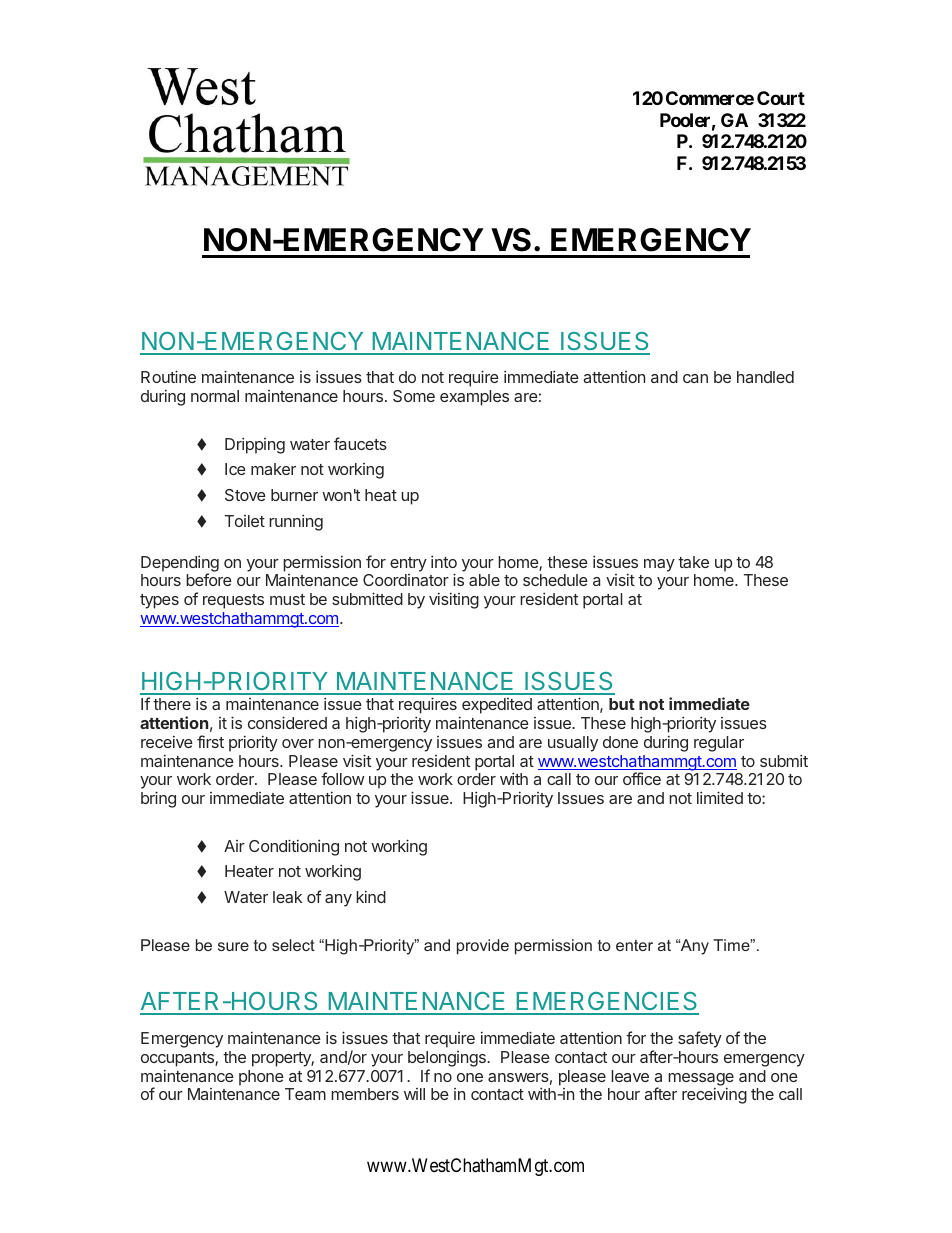  I want to click on Dripping, so click(255, 445).
